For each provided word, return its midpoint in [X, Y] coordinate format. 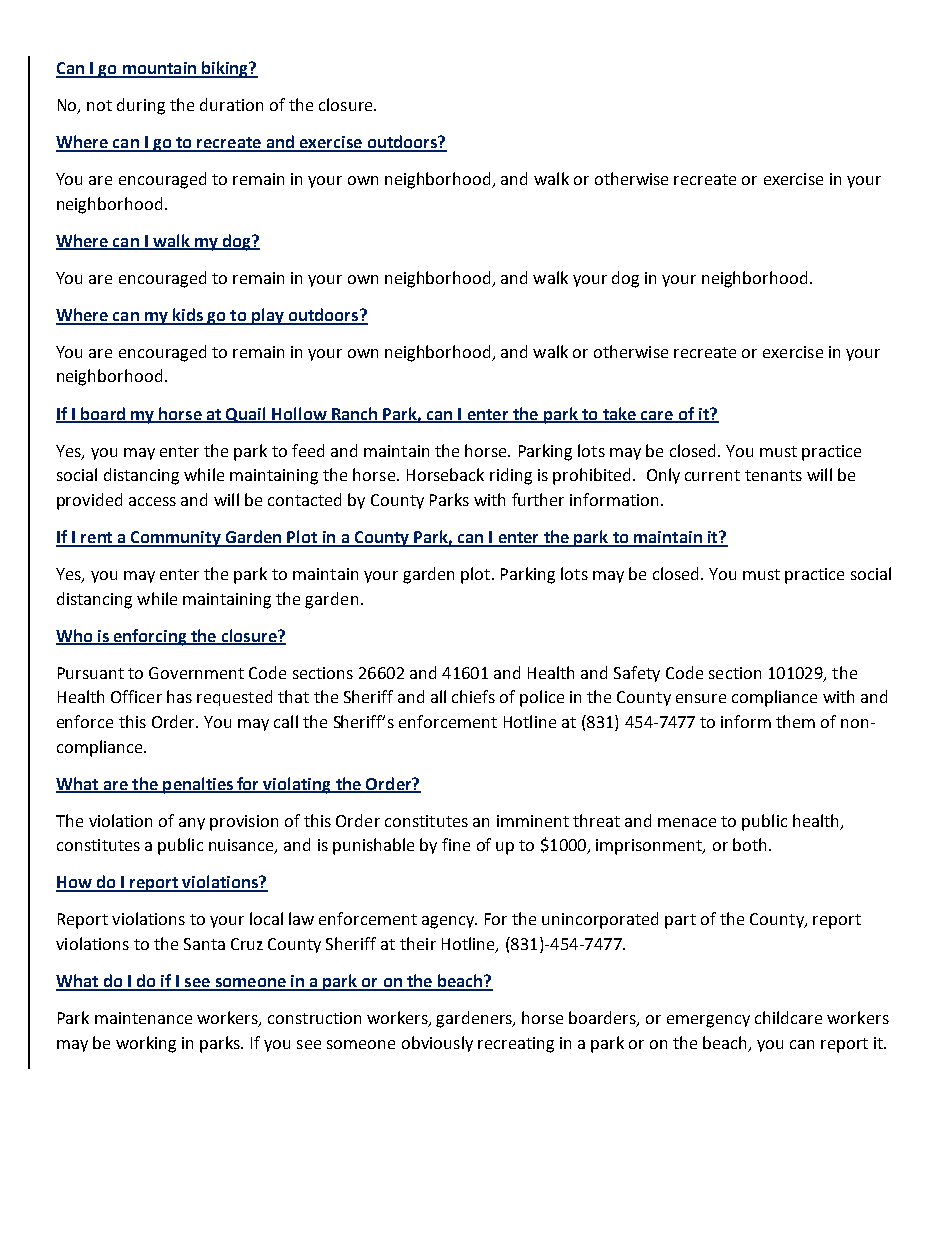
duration [231, 104]
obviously [437, 1044]
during [141, 106]
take [619, 414]
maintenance [143, 1018]
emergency [708, 1021]
